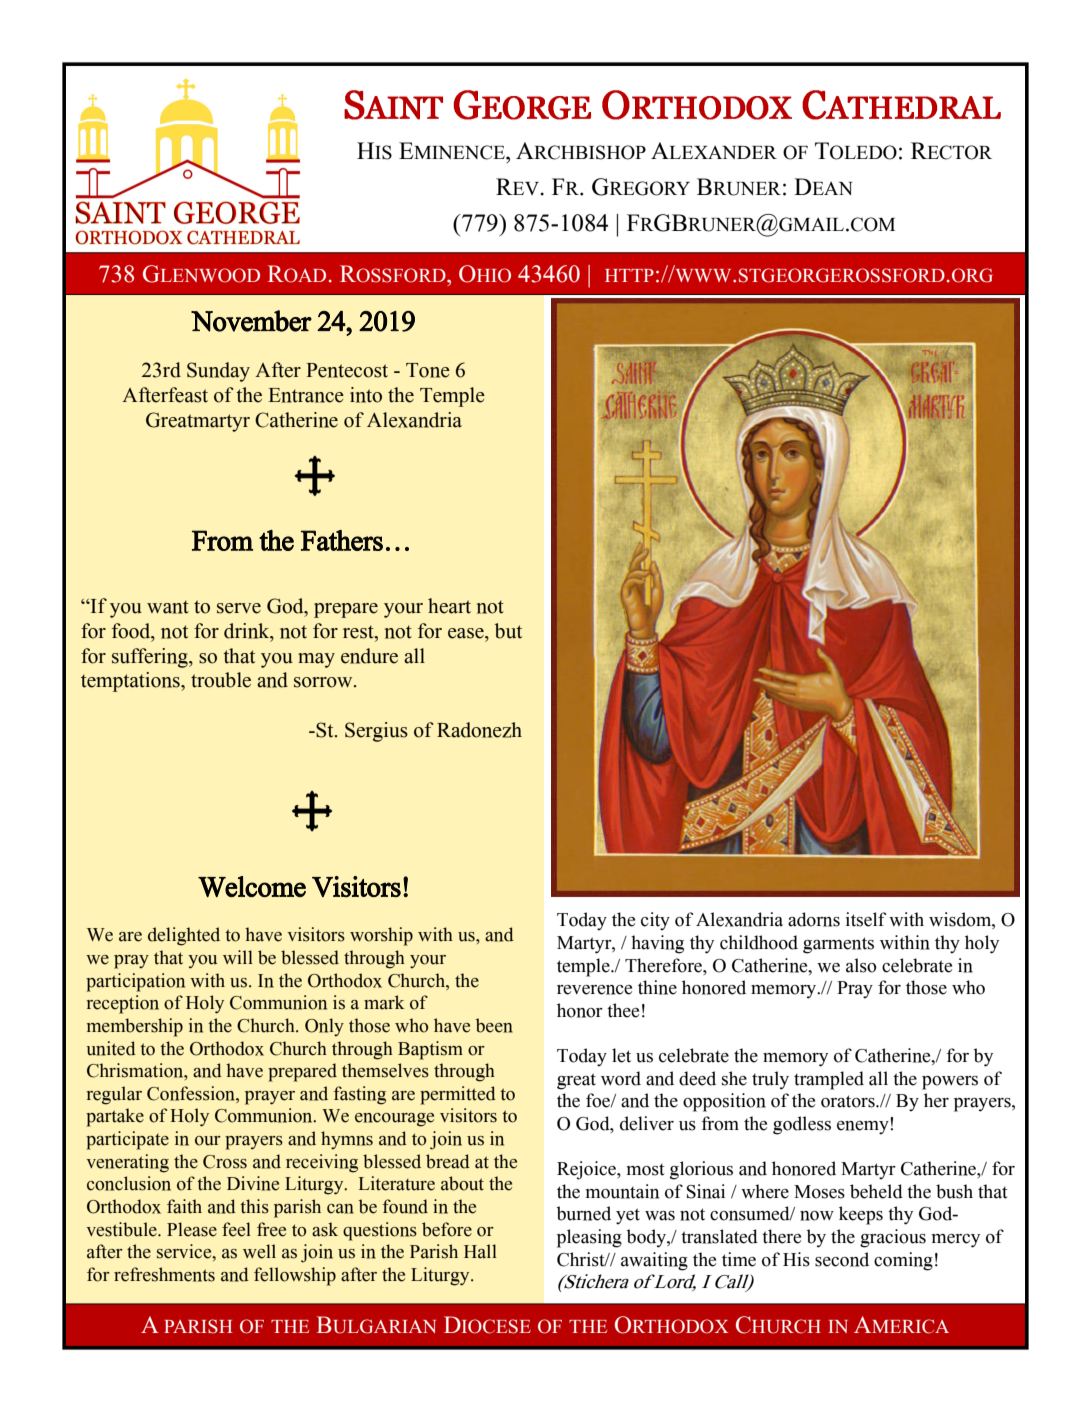 Image resolution: width=1091 pixels, height=1412 pixels. Describe the element at coordinates (866, 919) in the screenshot. I see `itself` at that location.
